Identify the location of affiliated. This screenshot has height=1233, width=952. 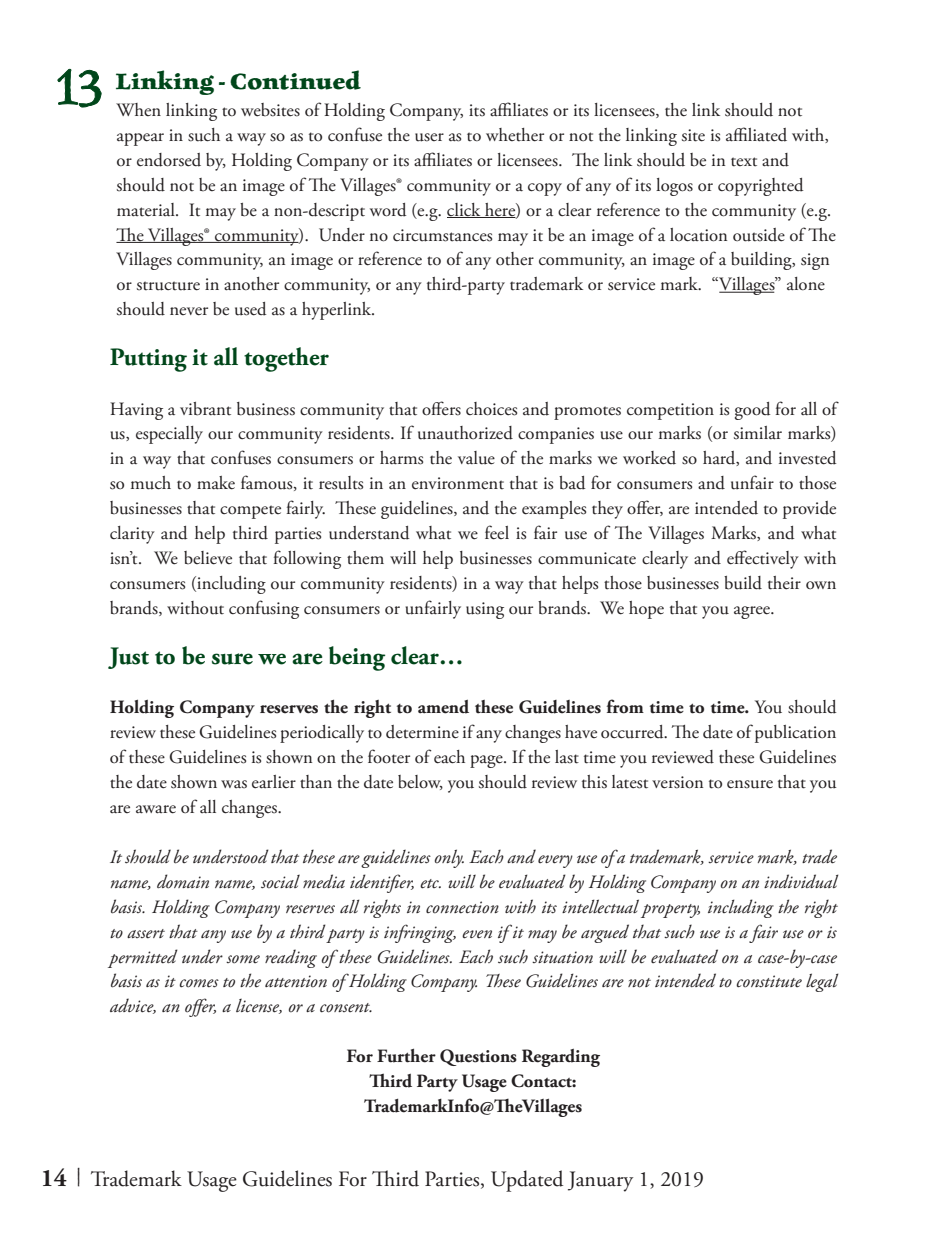
(756, 134).
